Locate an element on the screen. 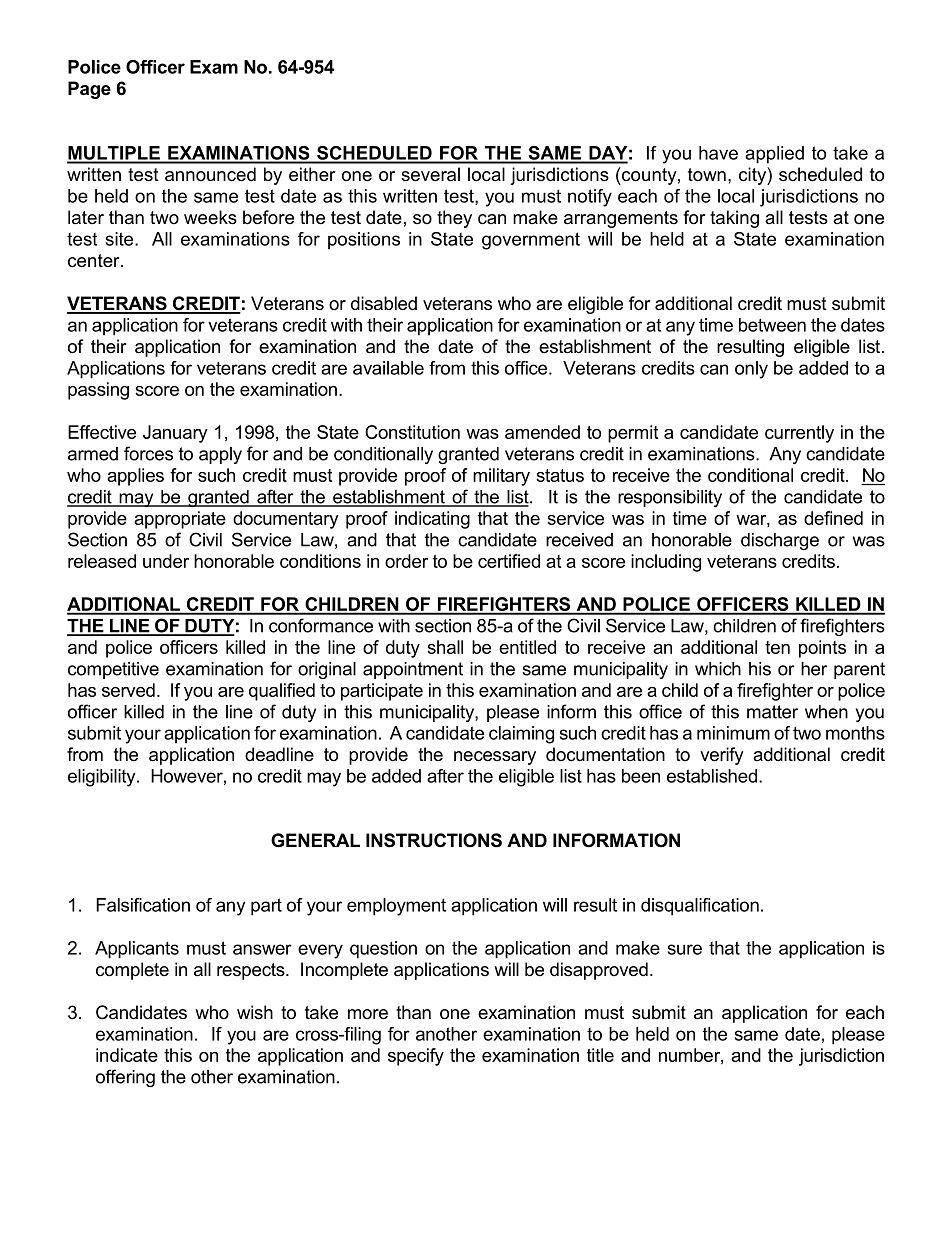  announced is located at coordinates (210, 174).
